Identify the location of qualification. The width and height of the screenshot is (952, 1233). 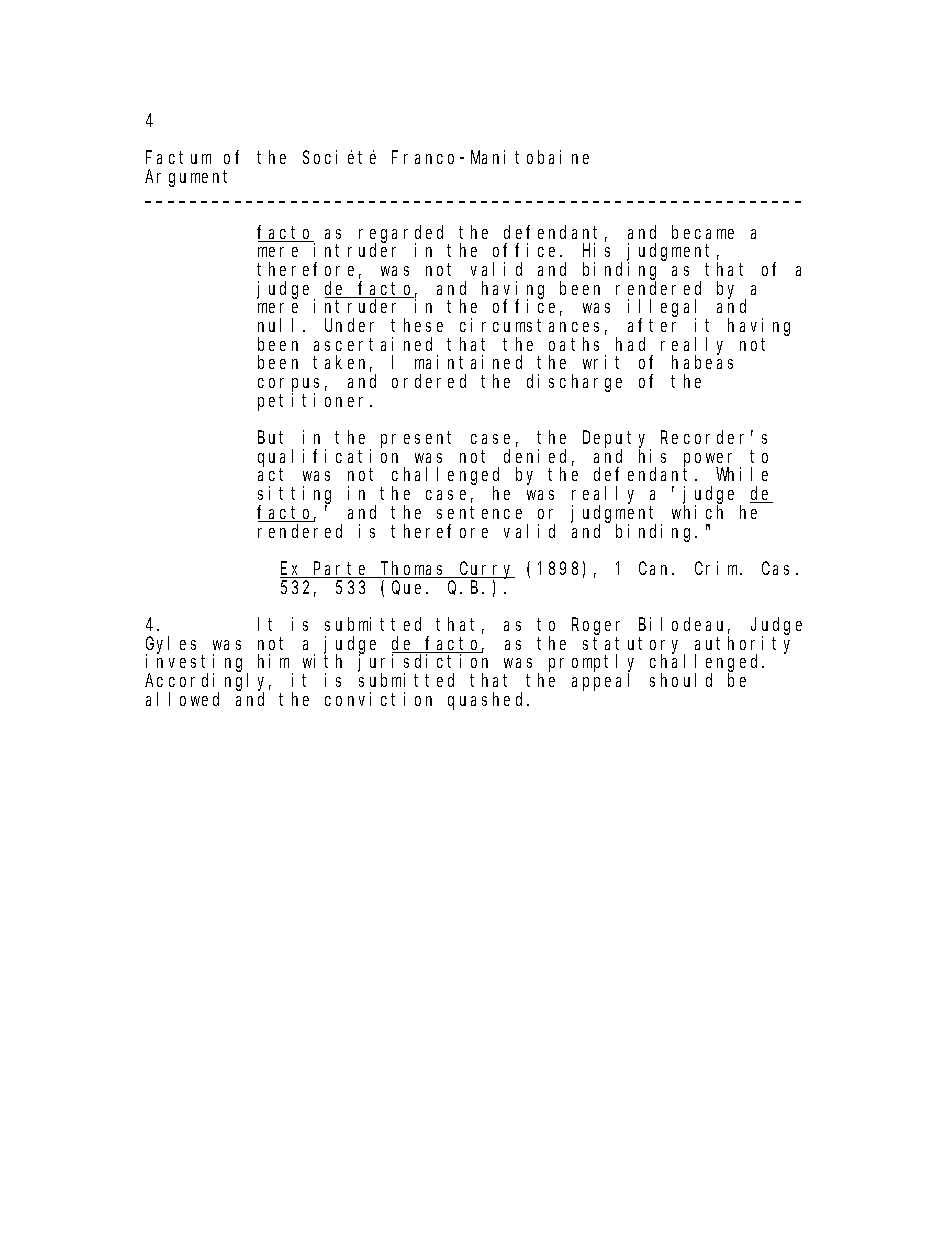
(331, 459).
